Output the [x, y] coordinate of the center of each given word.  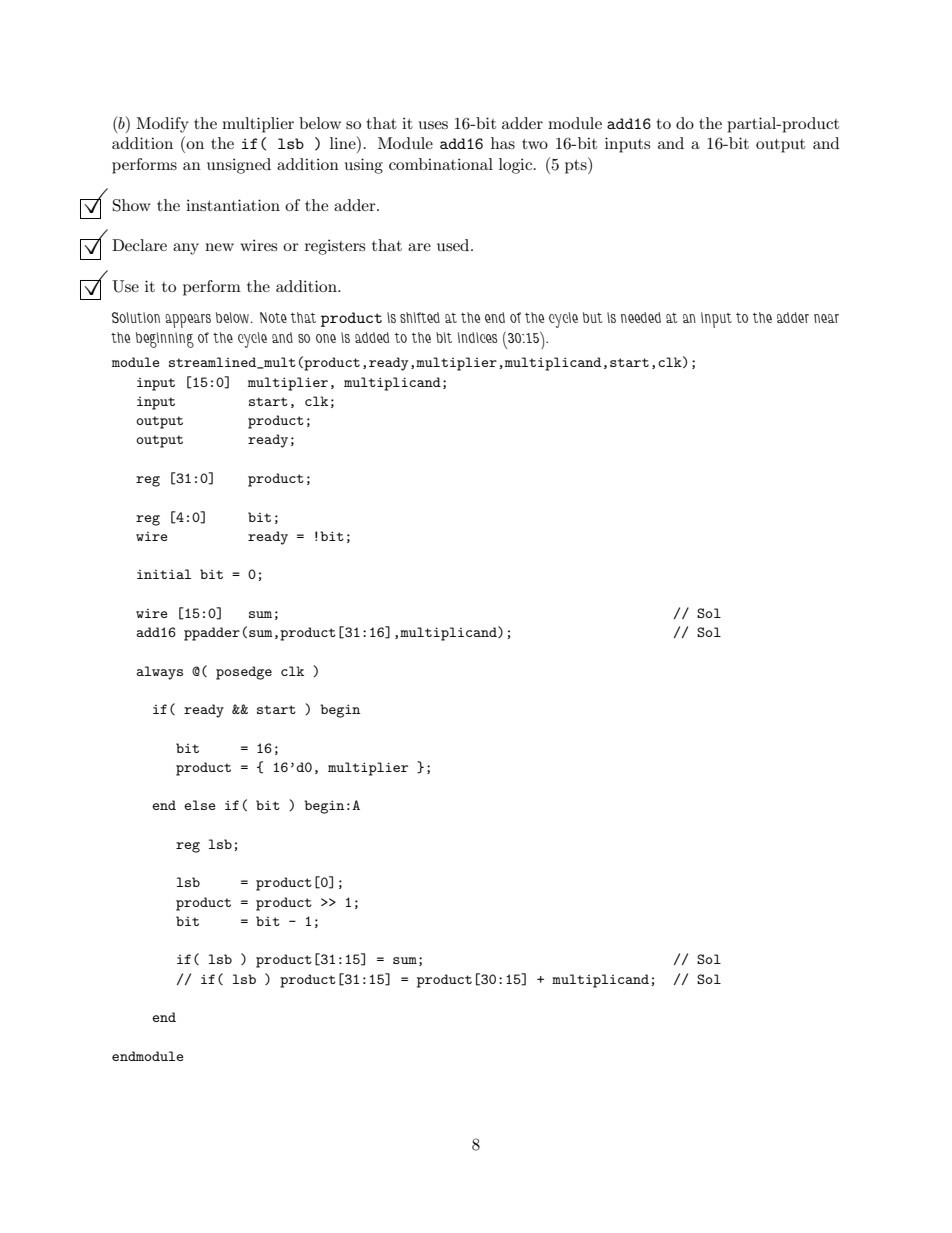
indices [477, 337]
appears [188, 321]
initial [164, 574]
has [503, 143]
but [593, 317]
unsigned [239, 166]
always [159, 673]
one [326, 338]
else [199, 805]
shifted [420, 317]
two [535, 144]
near [826, 318]
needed [641, 317]
